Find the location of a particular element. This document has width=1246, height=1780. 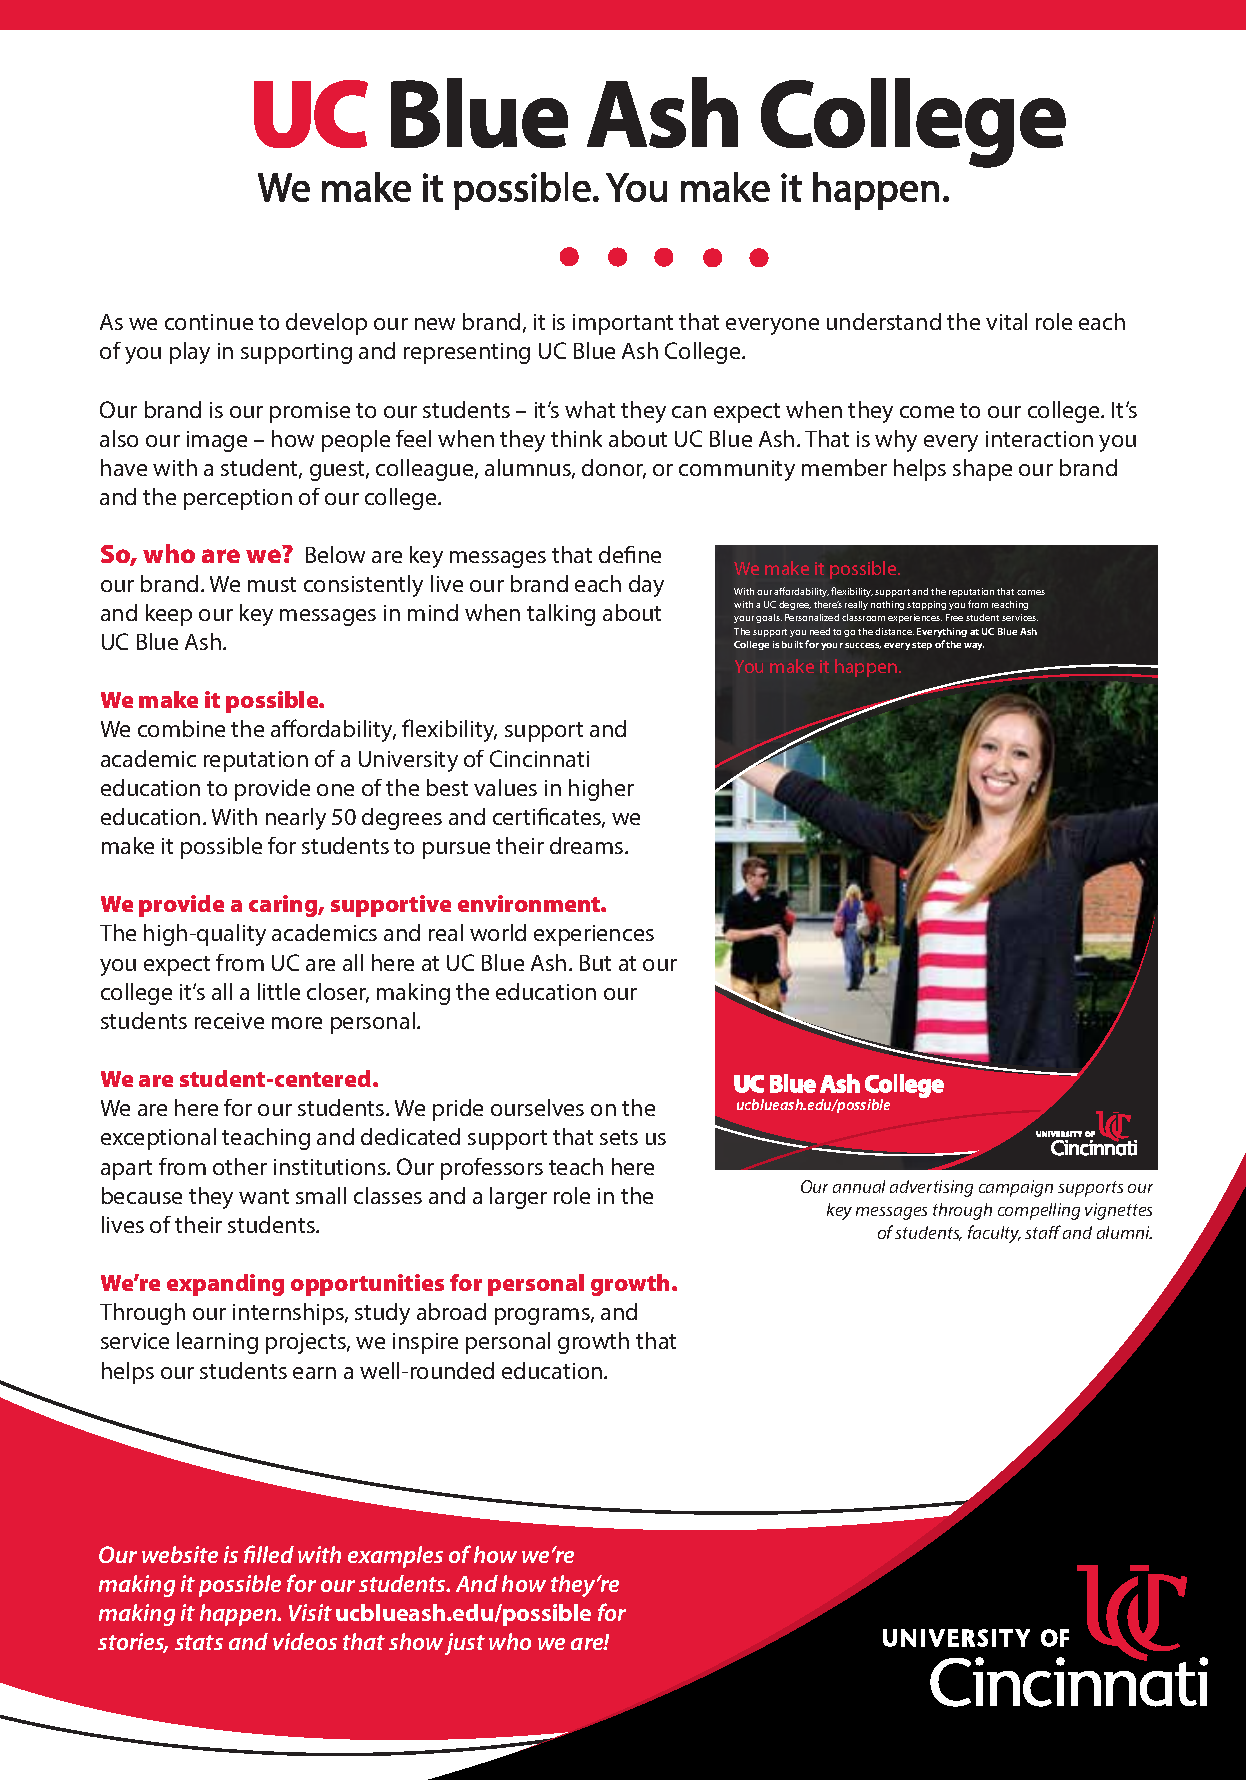

stats is located at coordinates (199, 1642).
